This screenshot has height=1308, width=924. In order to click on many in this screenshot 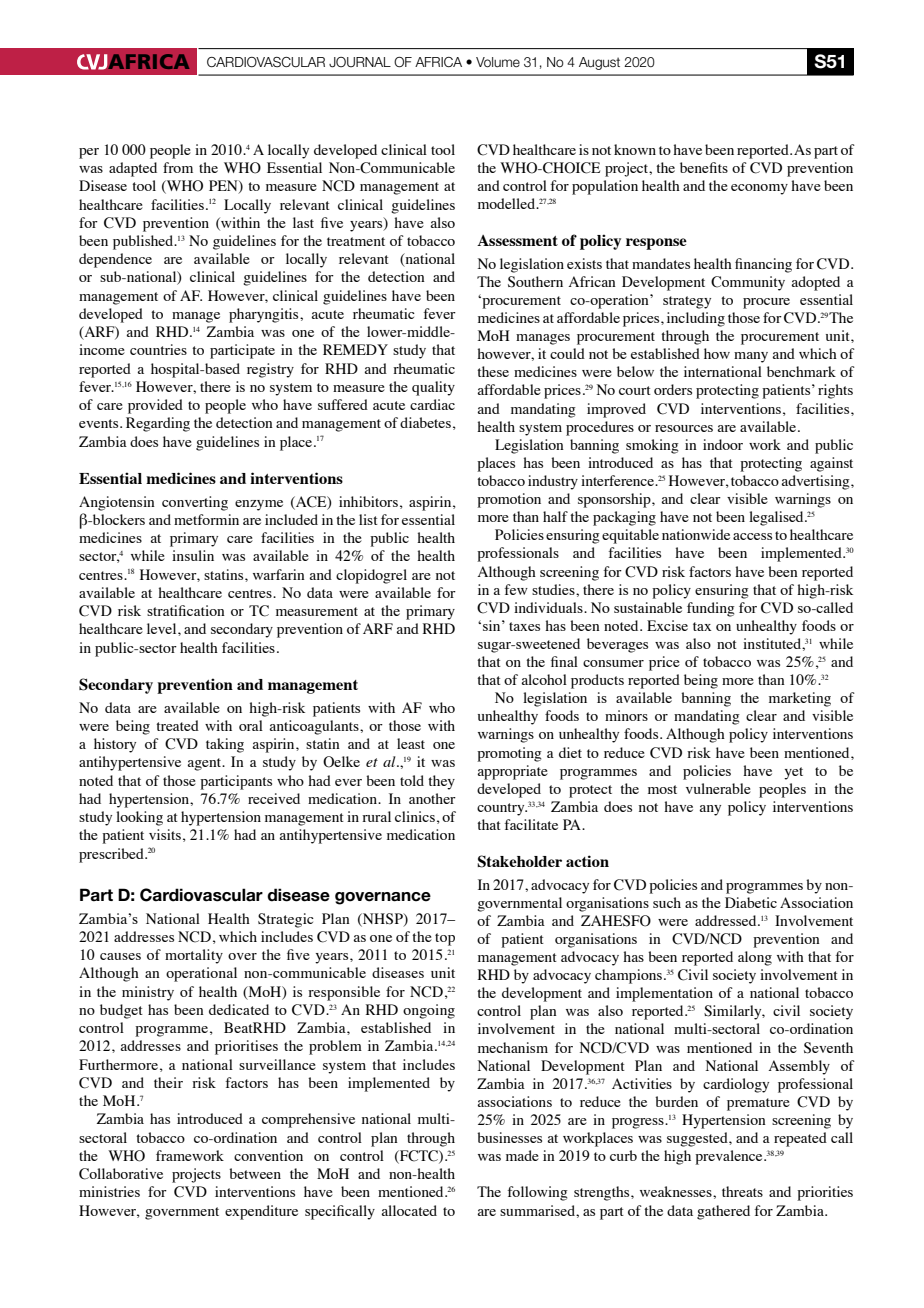, I will do `click(751, 357)`.
